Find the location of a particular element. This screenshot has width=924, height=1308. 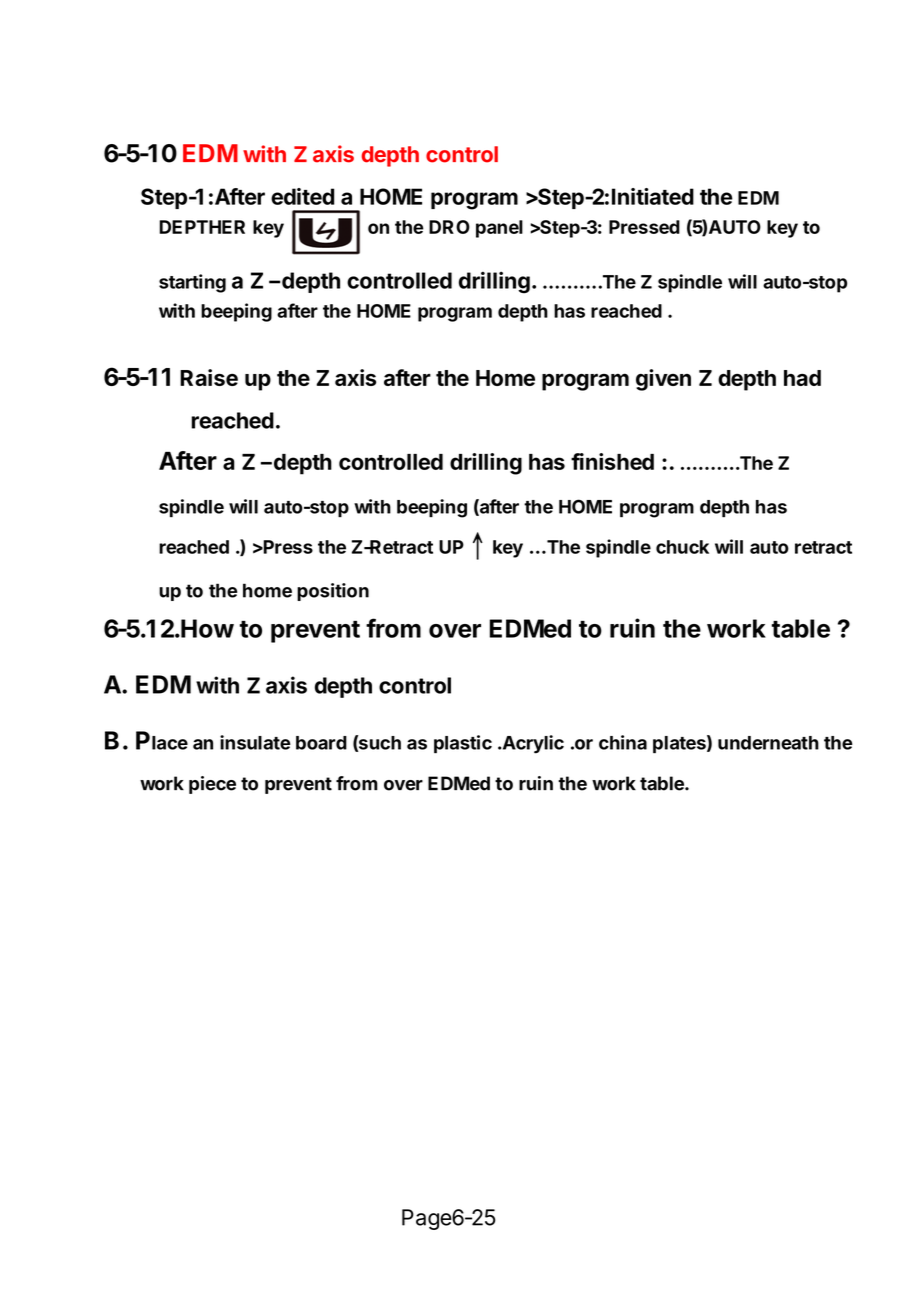

underneath is located at coordinates (768, 743).
